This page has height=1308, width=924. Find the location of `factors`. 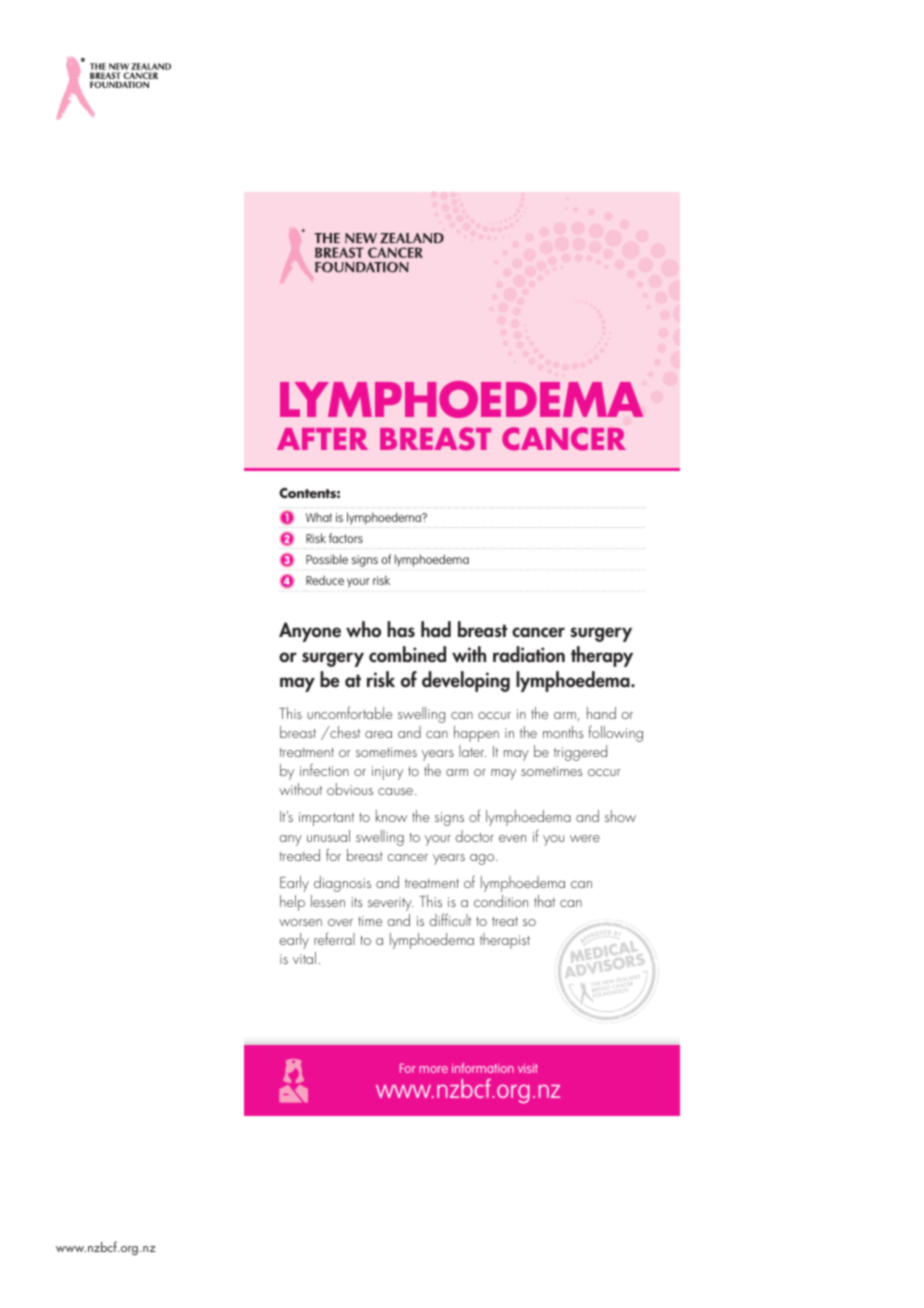

factors is located at coordinates (346, 538).
